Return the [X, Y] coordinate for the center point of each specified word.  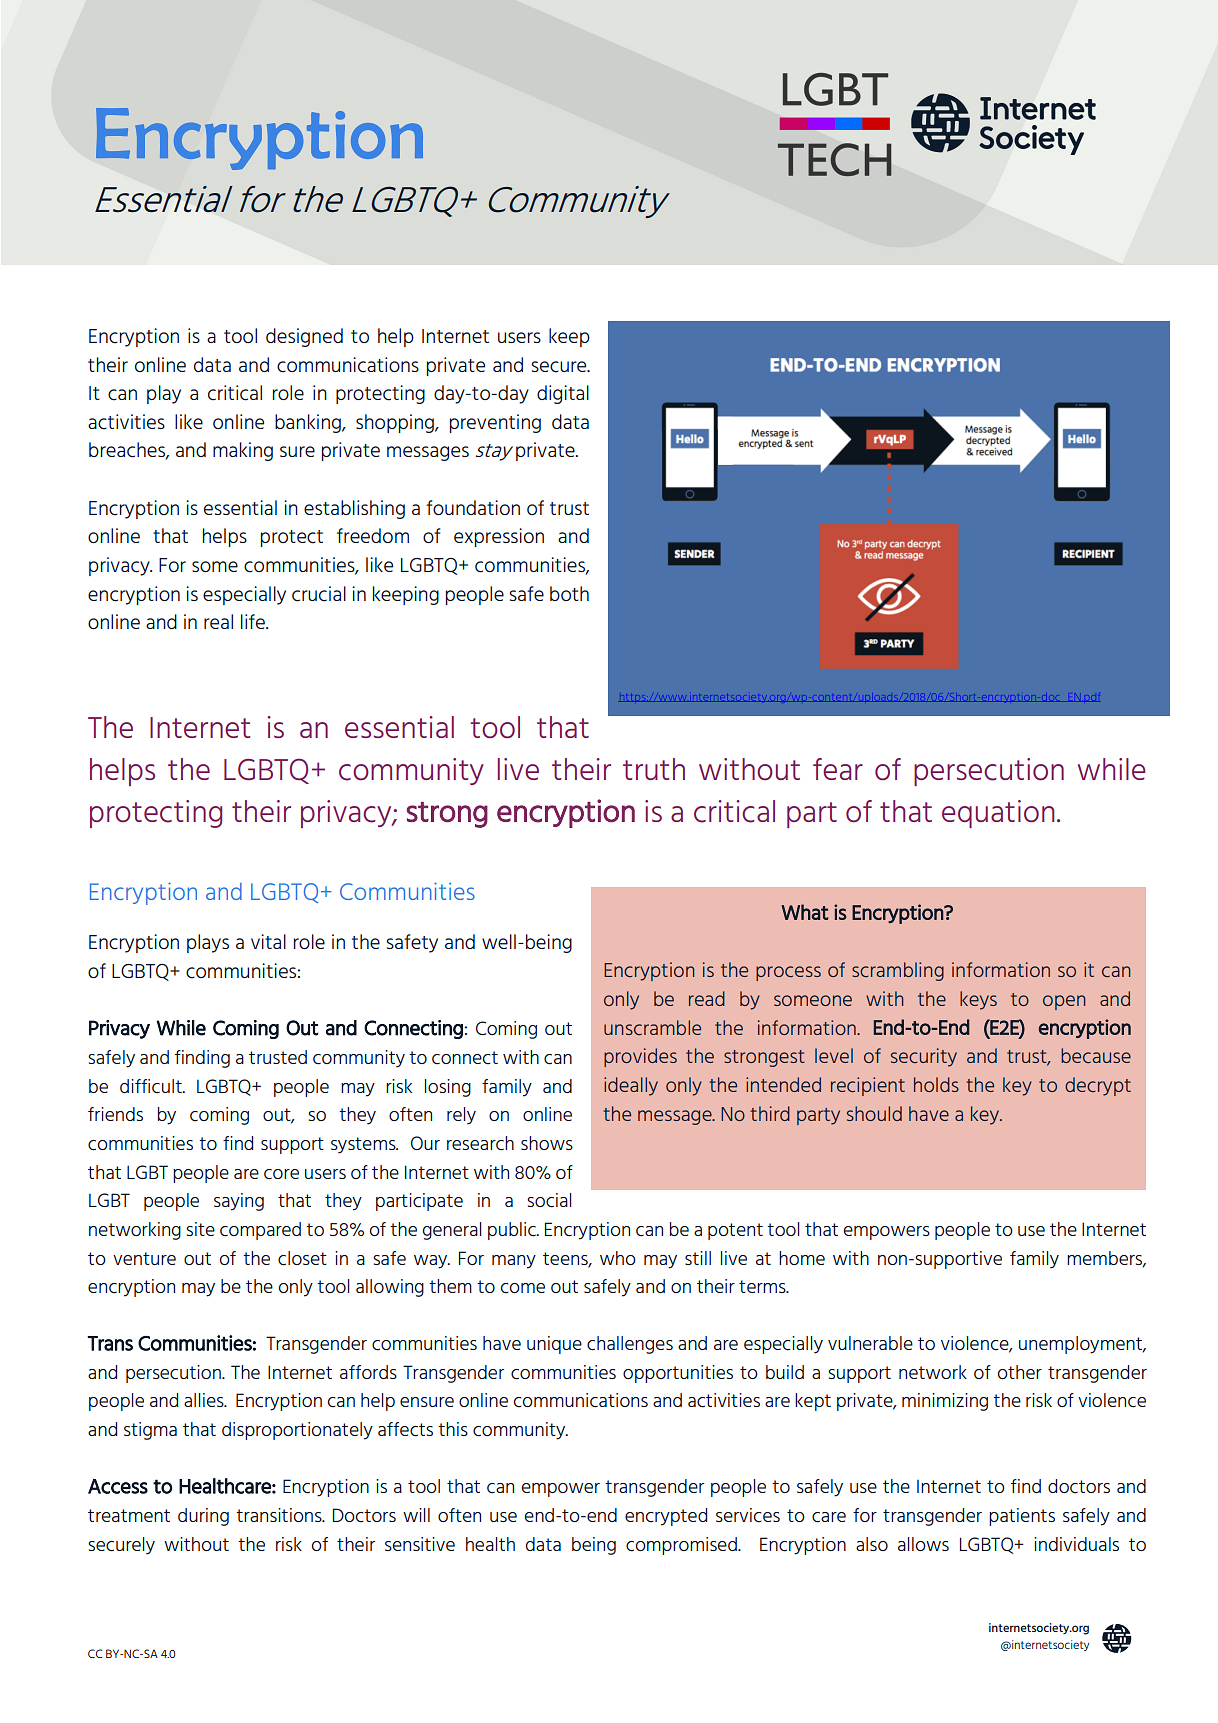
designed [304, 337]
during [203, 1517]
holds [936, 1084]
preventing [495, 423]
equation [998, 814]
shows [547, 1143]
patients [1022, 1517]
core [281, 1174]
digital [563, 394]
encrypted [666, 1517]
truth [654, 769]
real [218, 621]
